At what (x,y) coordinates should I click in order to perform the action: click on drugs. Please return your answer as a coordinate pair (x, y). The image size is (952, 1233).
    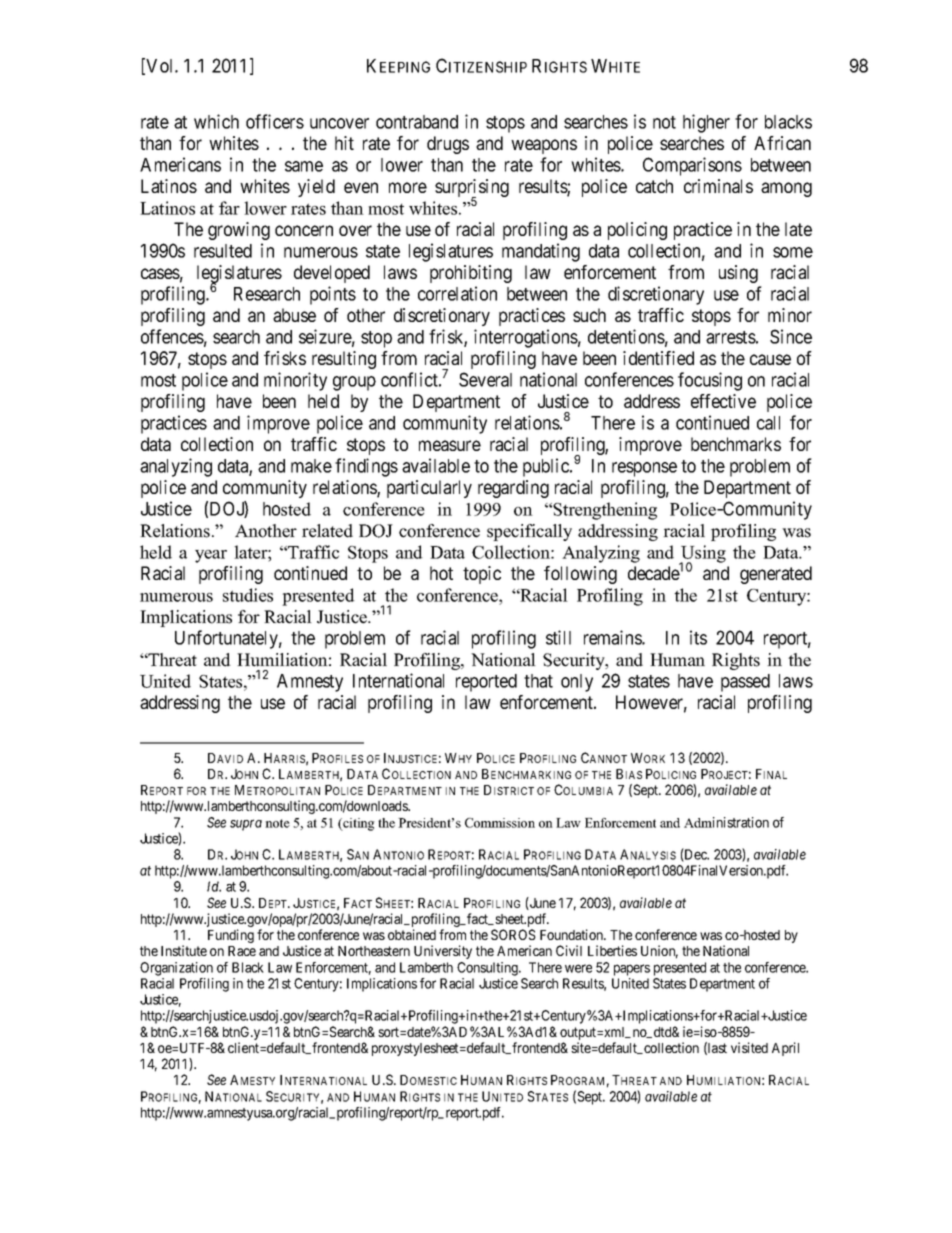
    Looking at the image, I should click on (448, 145).
